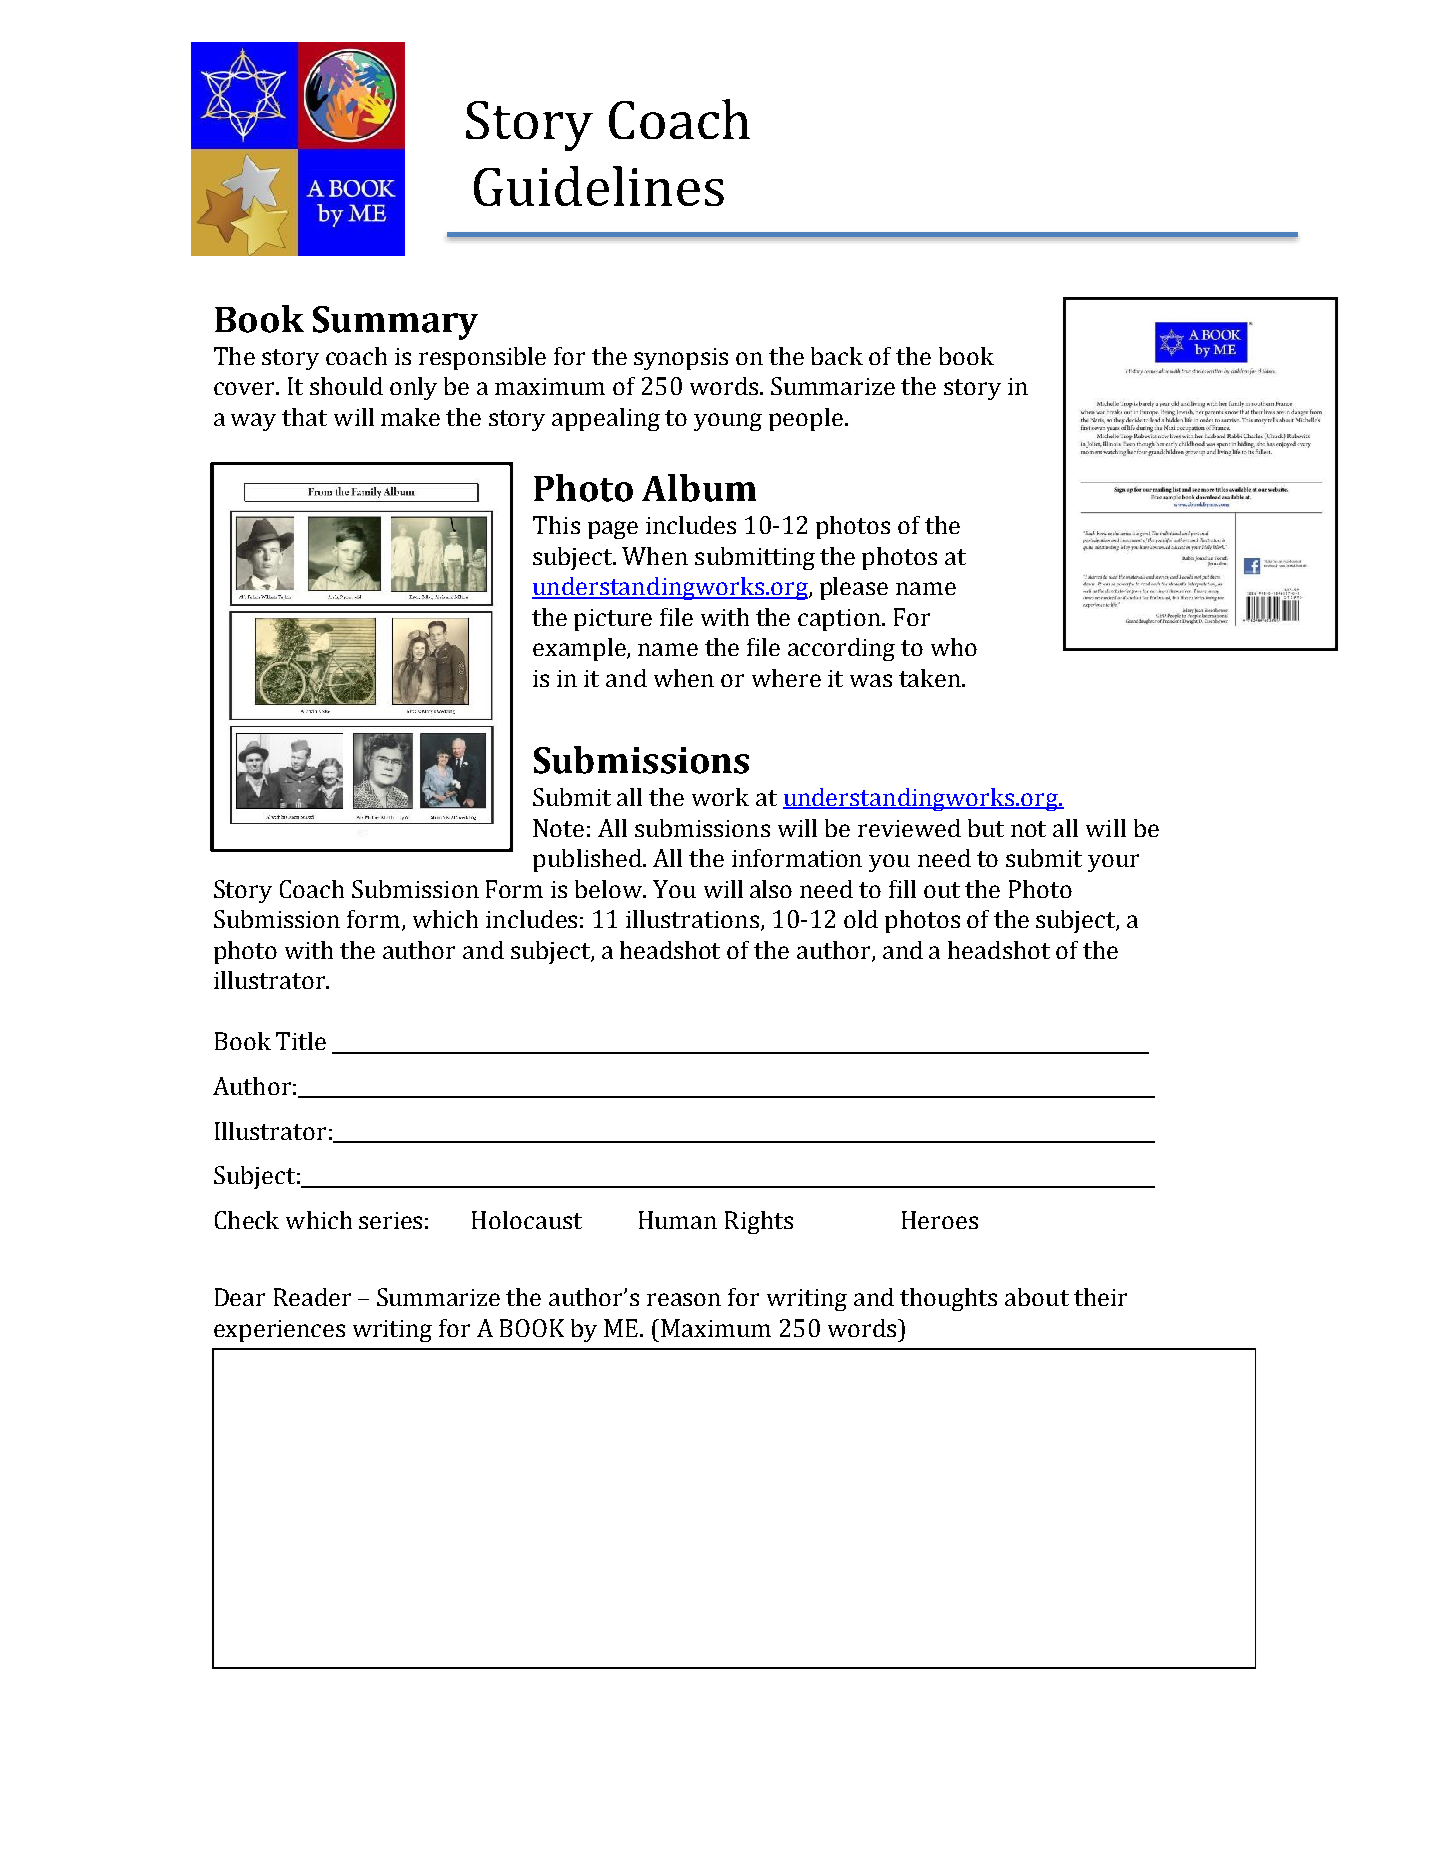  I want to click on picture, so click(613, 620).
